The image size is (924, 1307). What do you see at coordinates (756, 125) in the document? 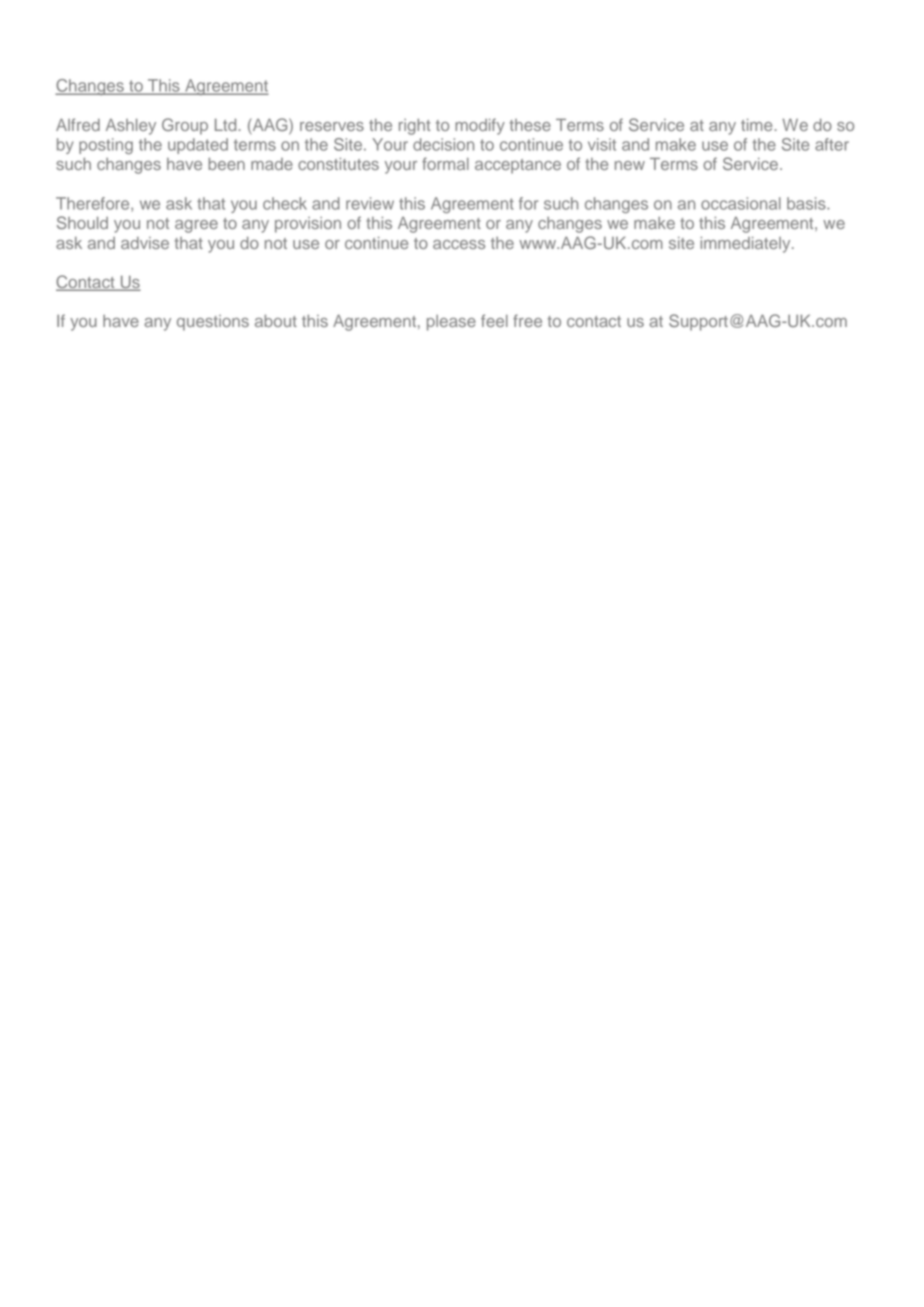
I see `time` at bounding box center [756, 125].
